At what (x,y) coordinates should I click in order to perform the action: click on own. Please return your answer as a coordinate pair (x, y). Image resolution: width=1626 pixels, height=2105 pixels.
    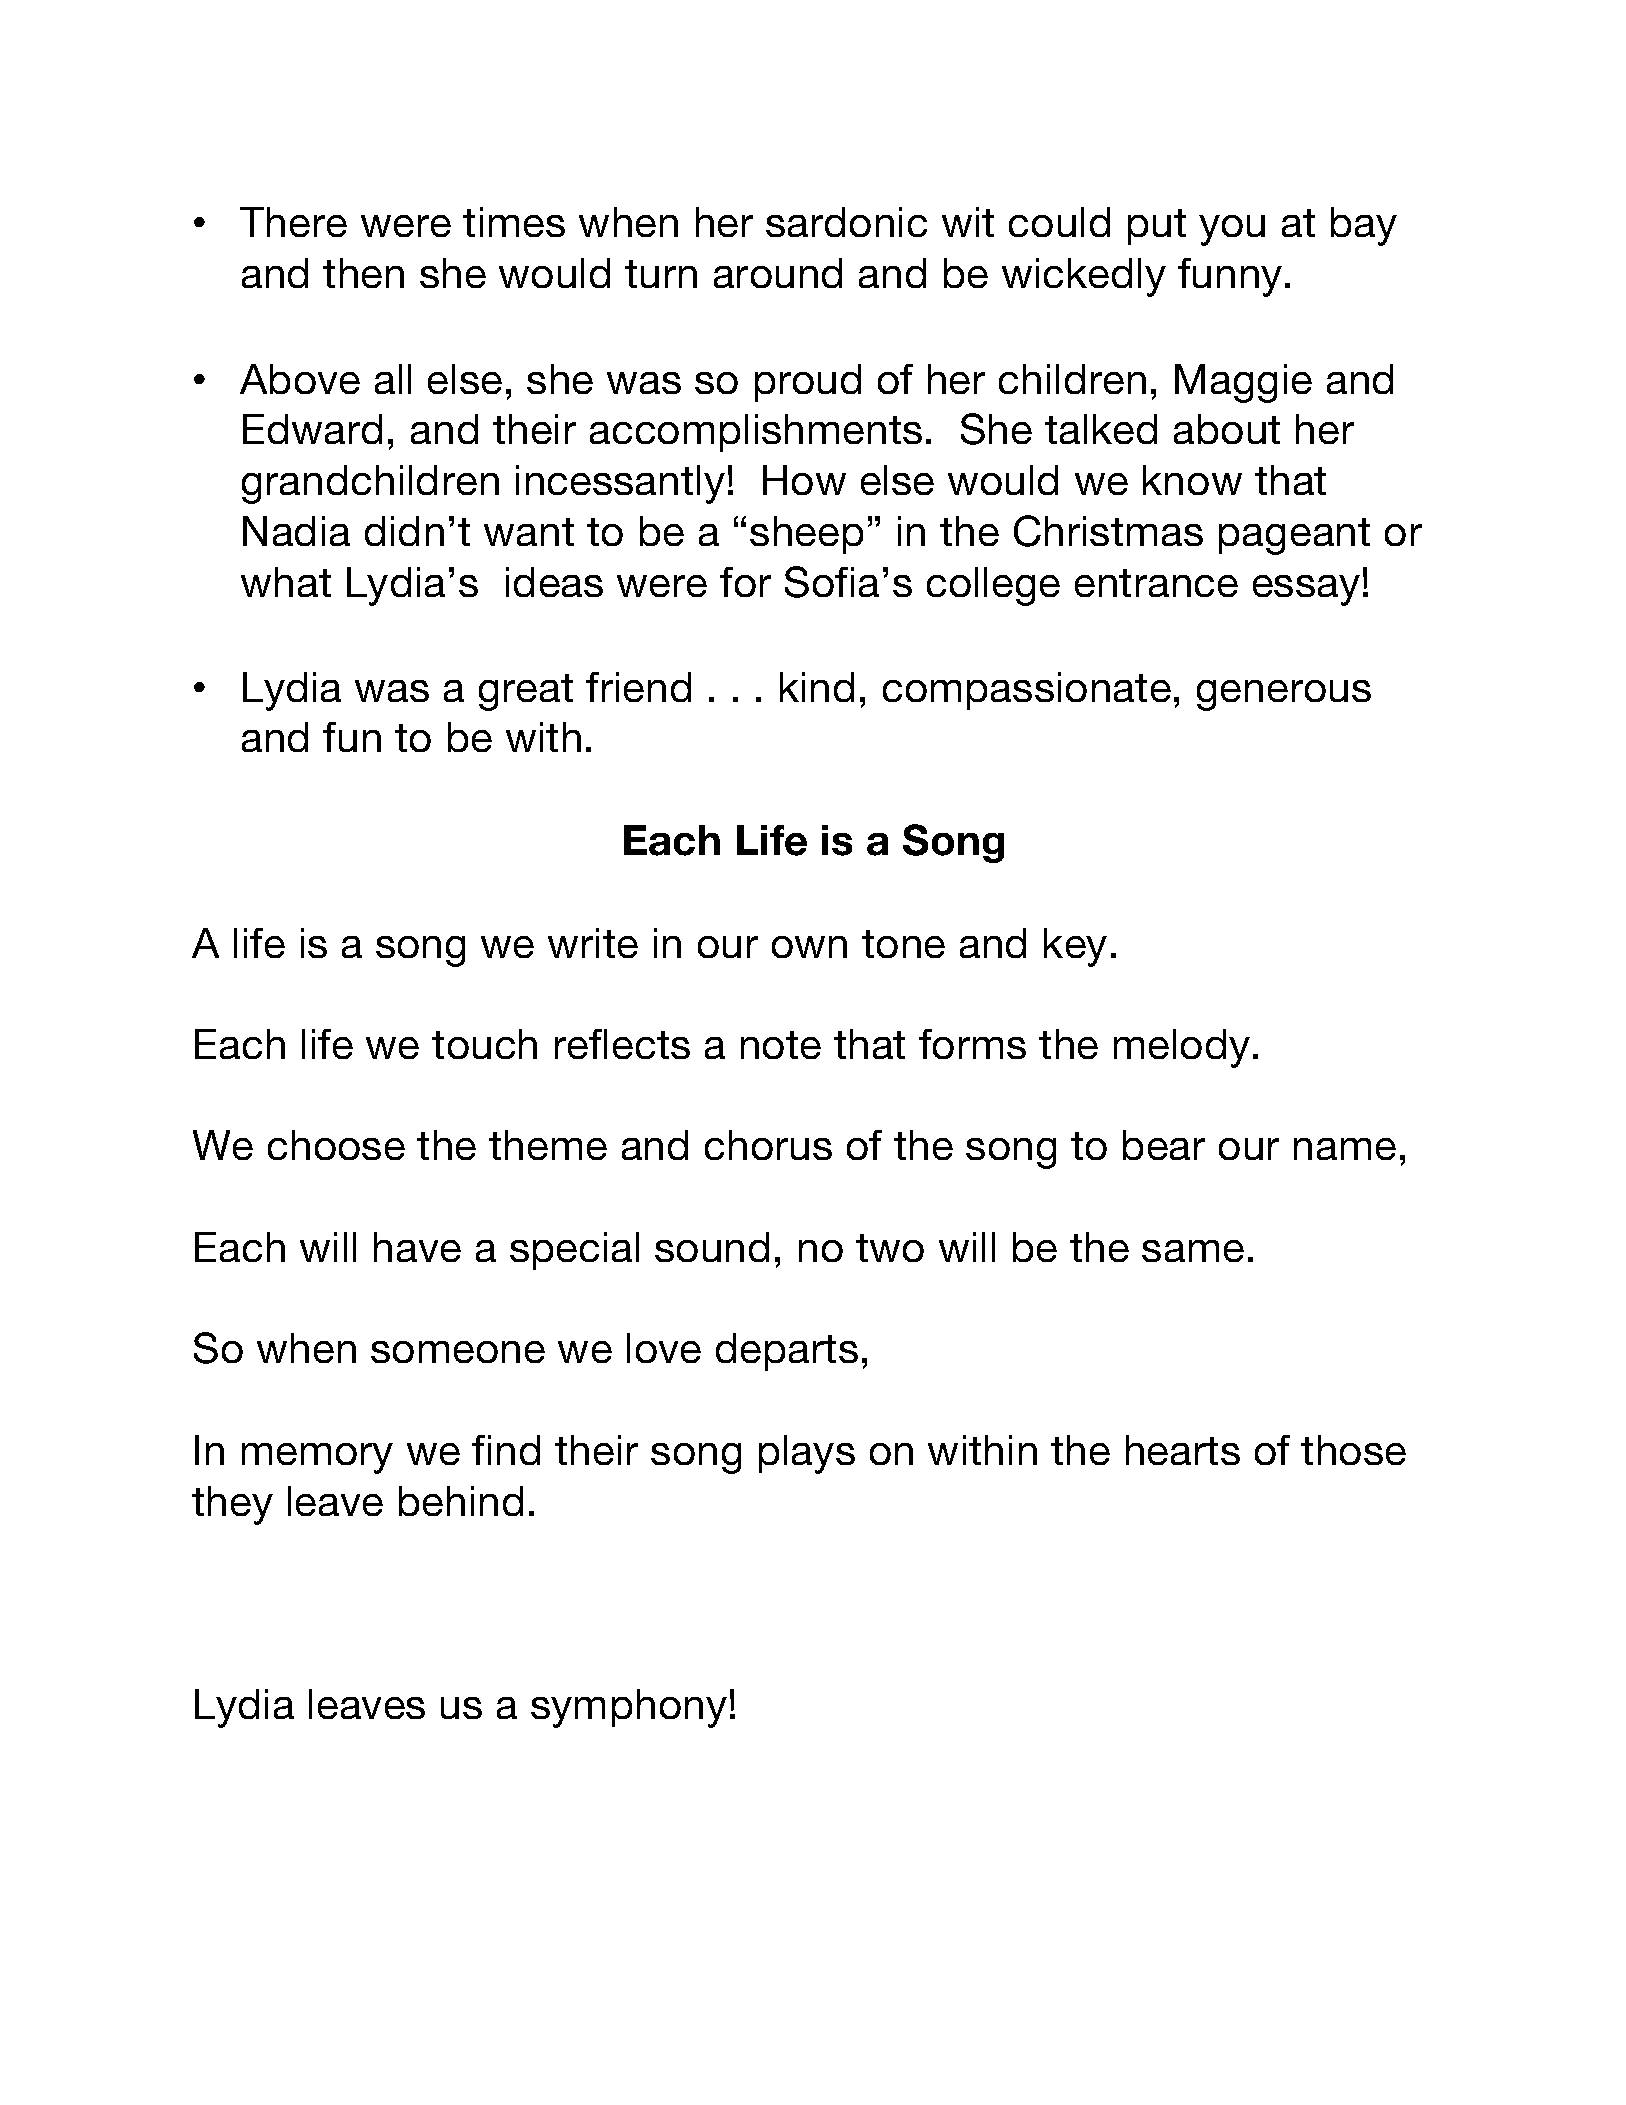
    Looking at the image, I should click on (809, 947).
